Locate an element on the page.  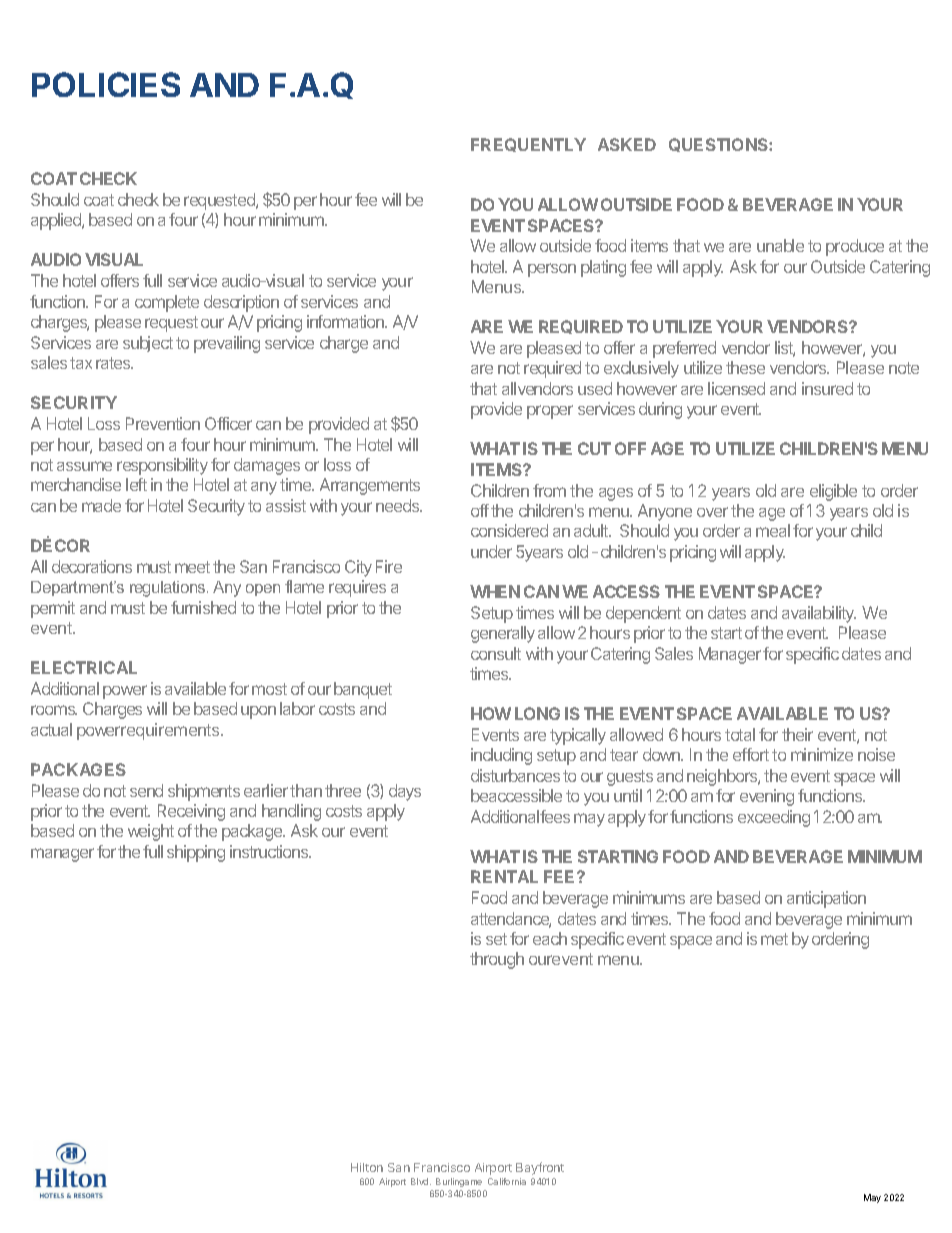
availability is located at coordinates (819, 614).
